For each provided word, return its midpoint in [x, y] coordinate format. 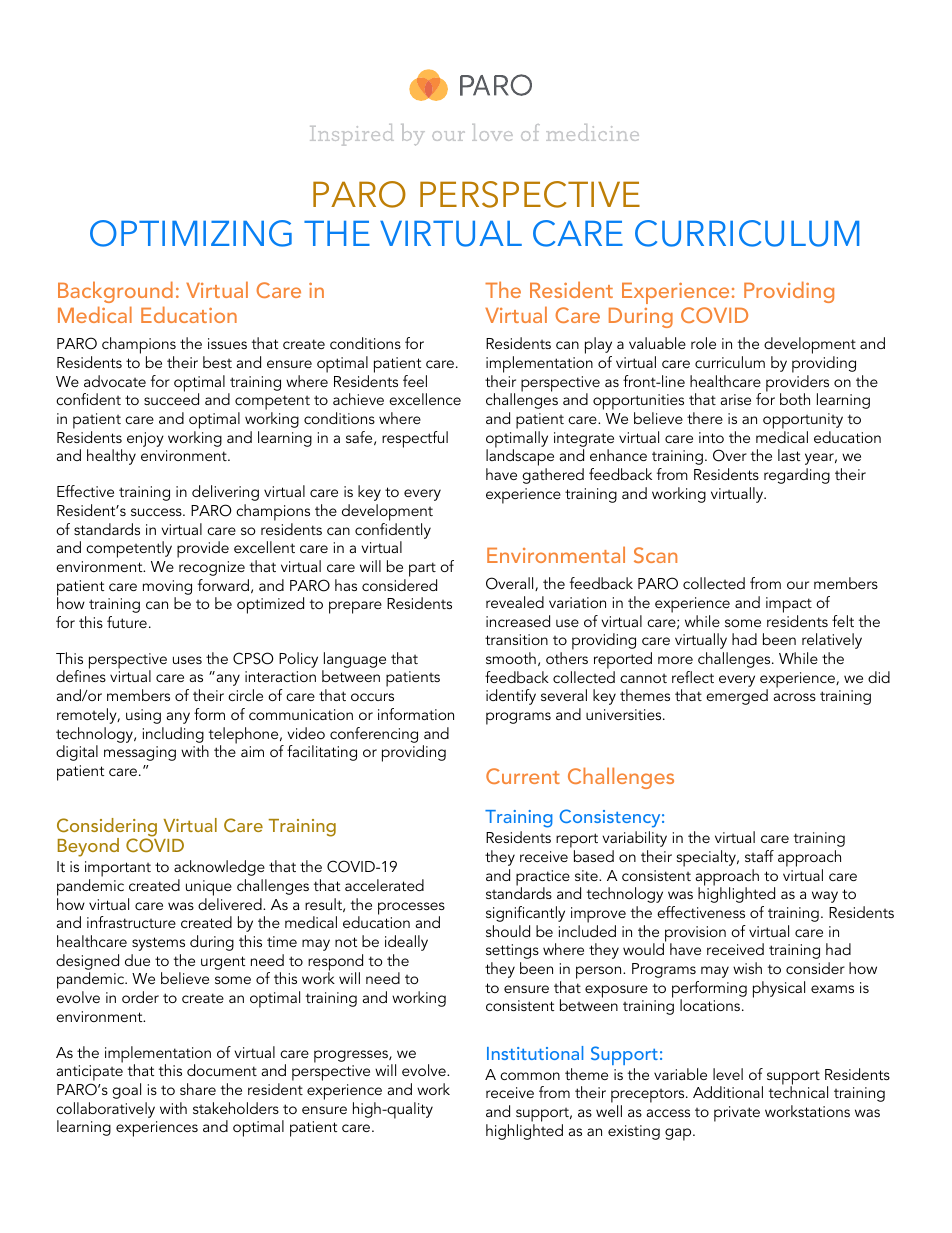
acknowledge [219, 868]
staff [759, 856]
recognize [212, 568]
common [530, 1076]
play [598, 347]
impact [789, 605]
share [198, 1089]
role [703, 343]
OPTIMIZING [191, 233]
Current [523, 776]
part [422, 569]
